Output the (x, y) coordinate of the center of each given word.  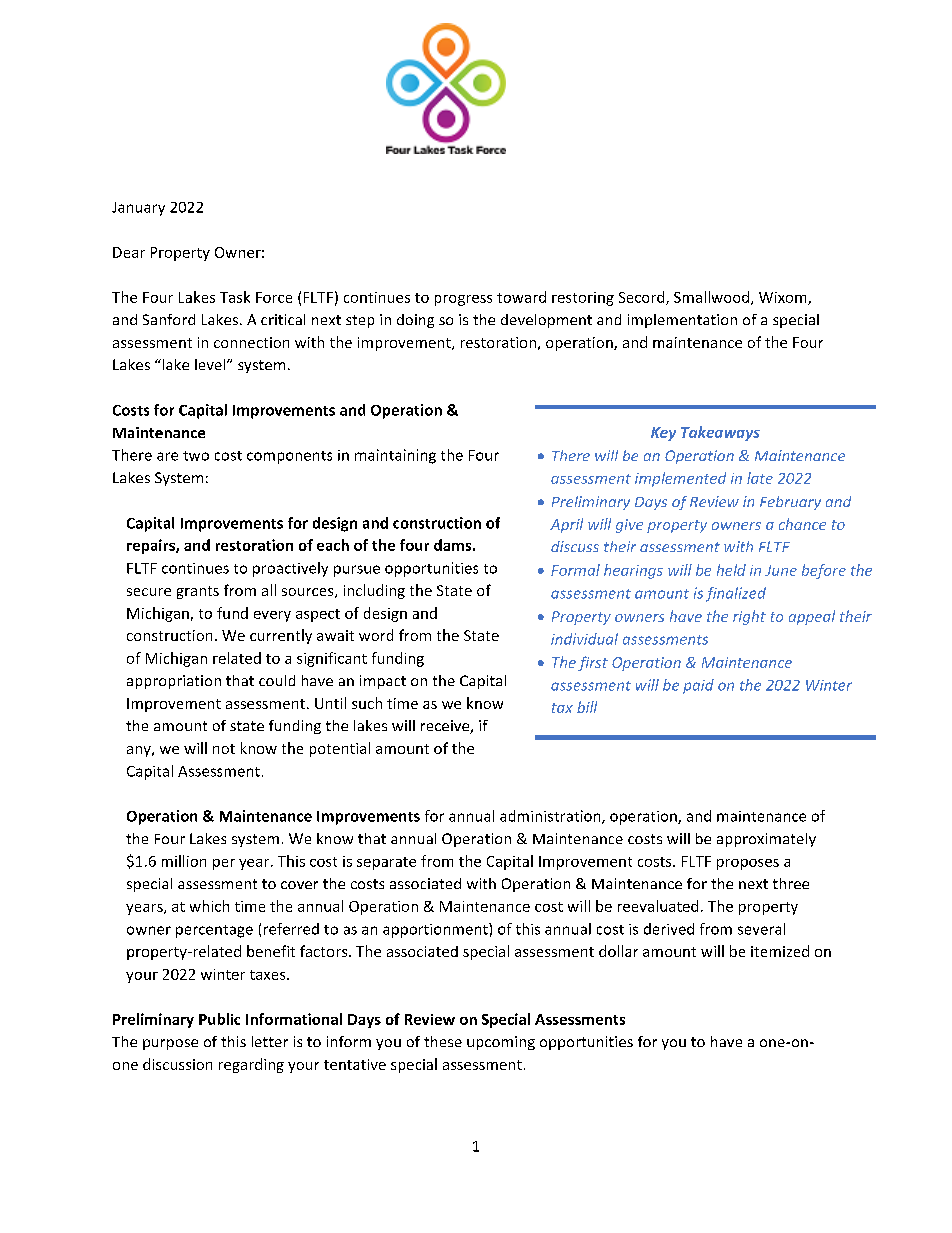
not (224, 749)
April (566, 525)
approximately (766, 840)
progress (463, 300)
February (790, 503)
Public (219, 1019)
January (138, 209)
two (196, 456)
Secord (643, 298)
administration (551, 817)
